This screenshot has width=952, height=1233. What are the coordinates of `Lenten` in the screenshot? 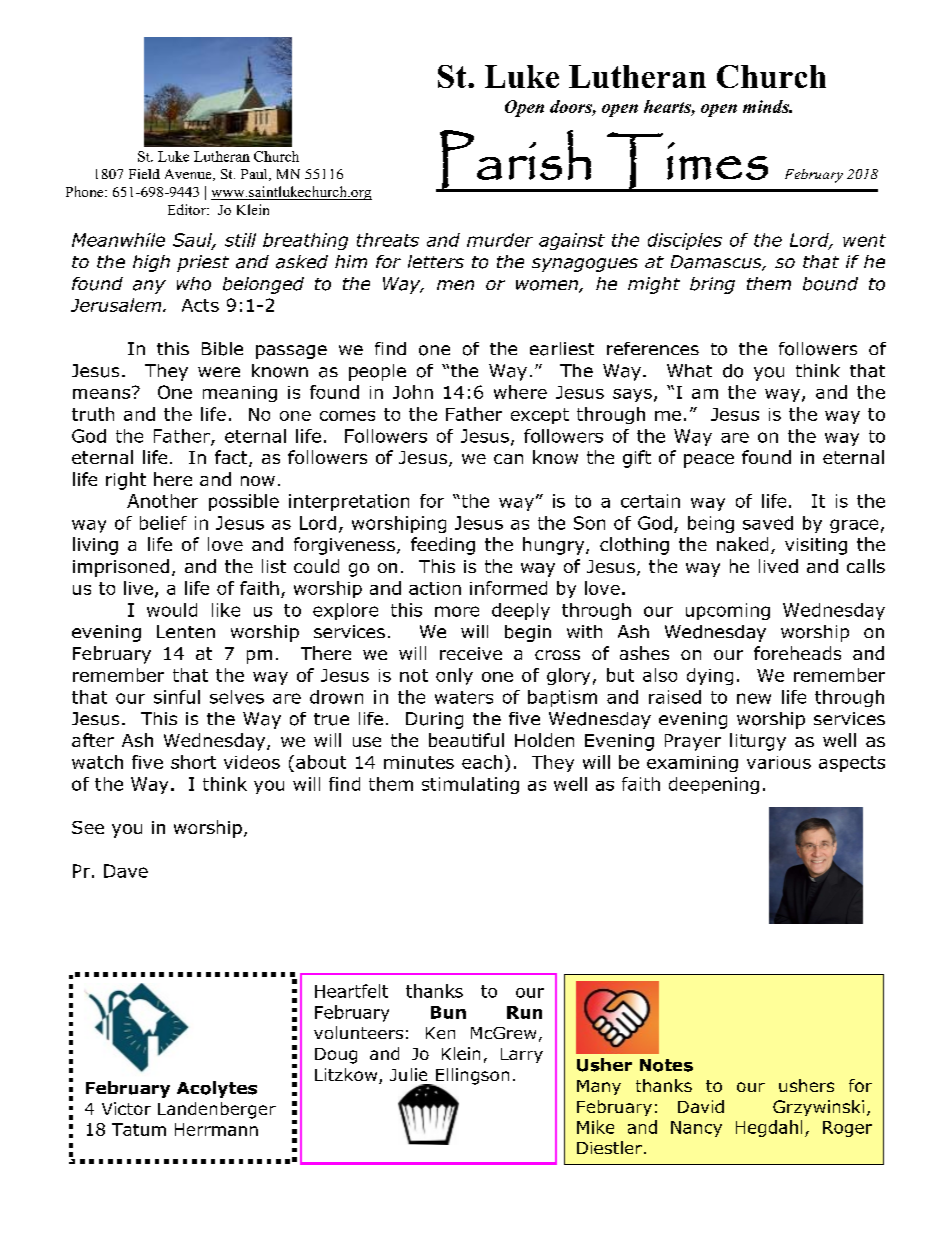 It's located at (186, 631).
